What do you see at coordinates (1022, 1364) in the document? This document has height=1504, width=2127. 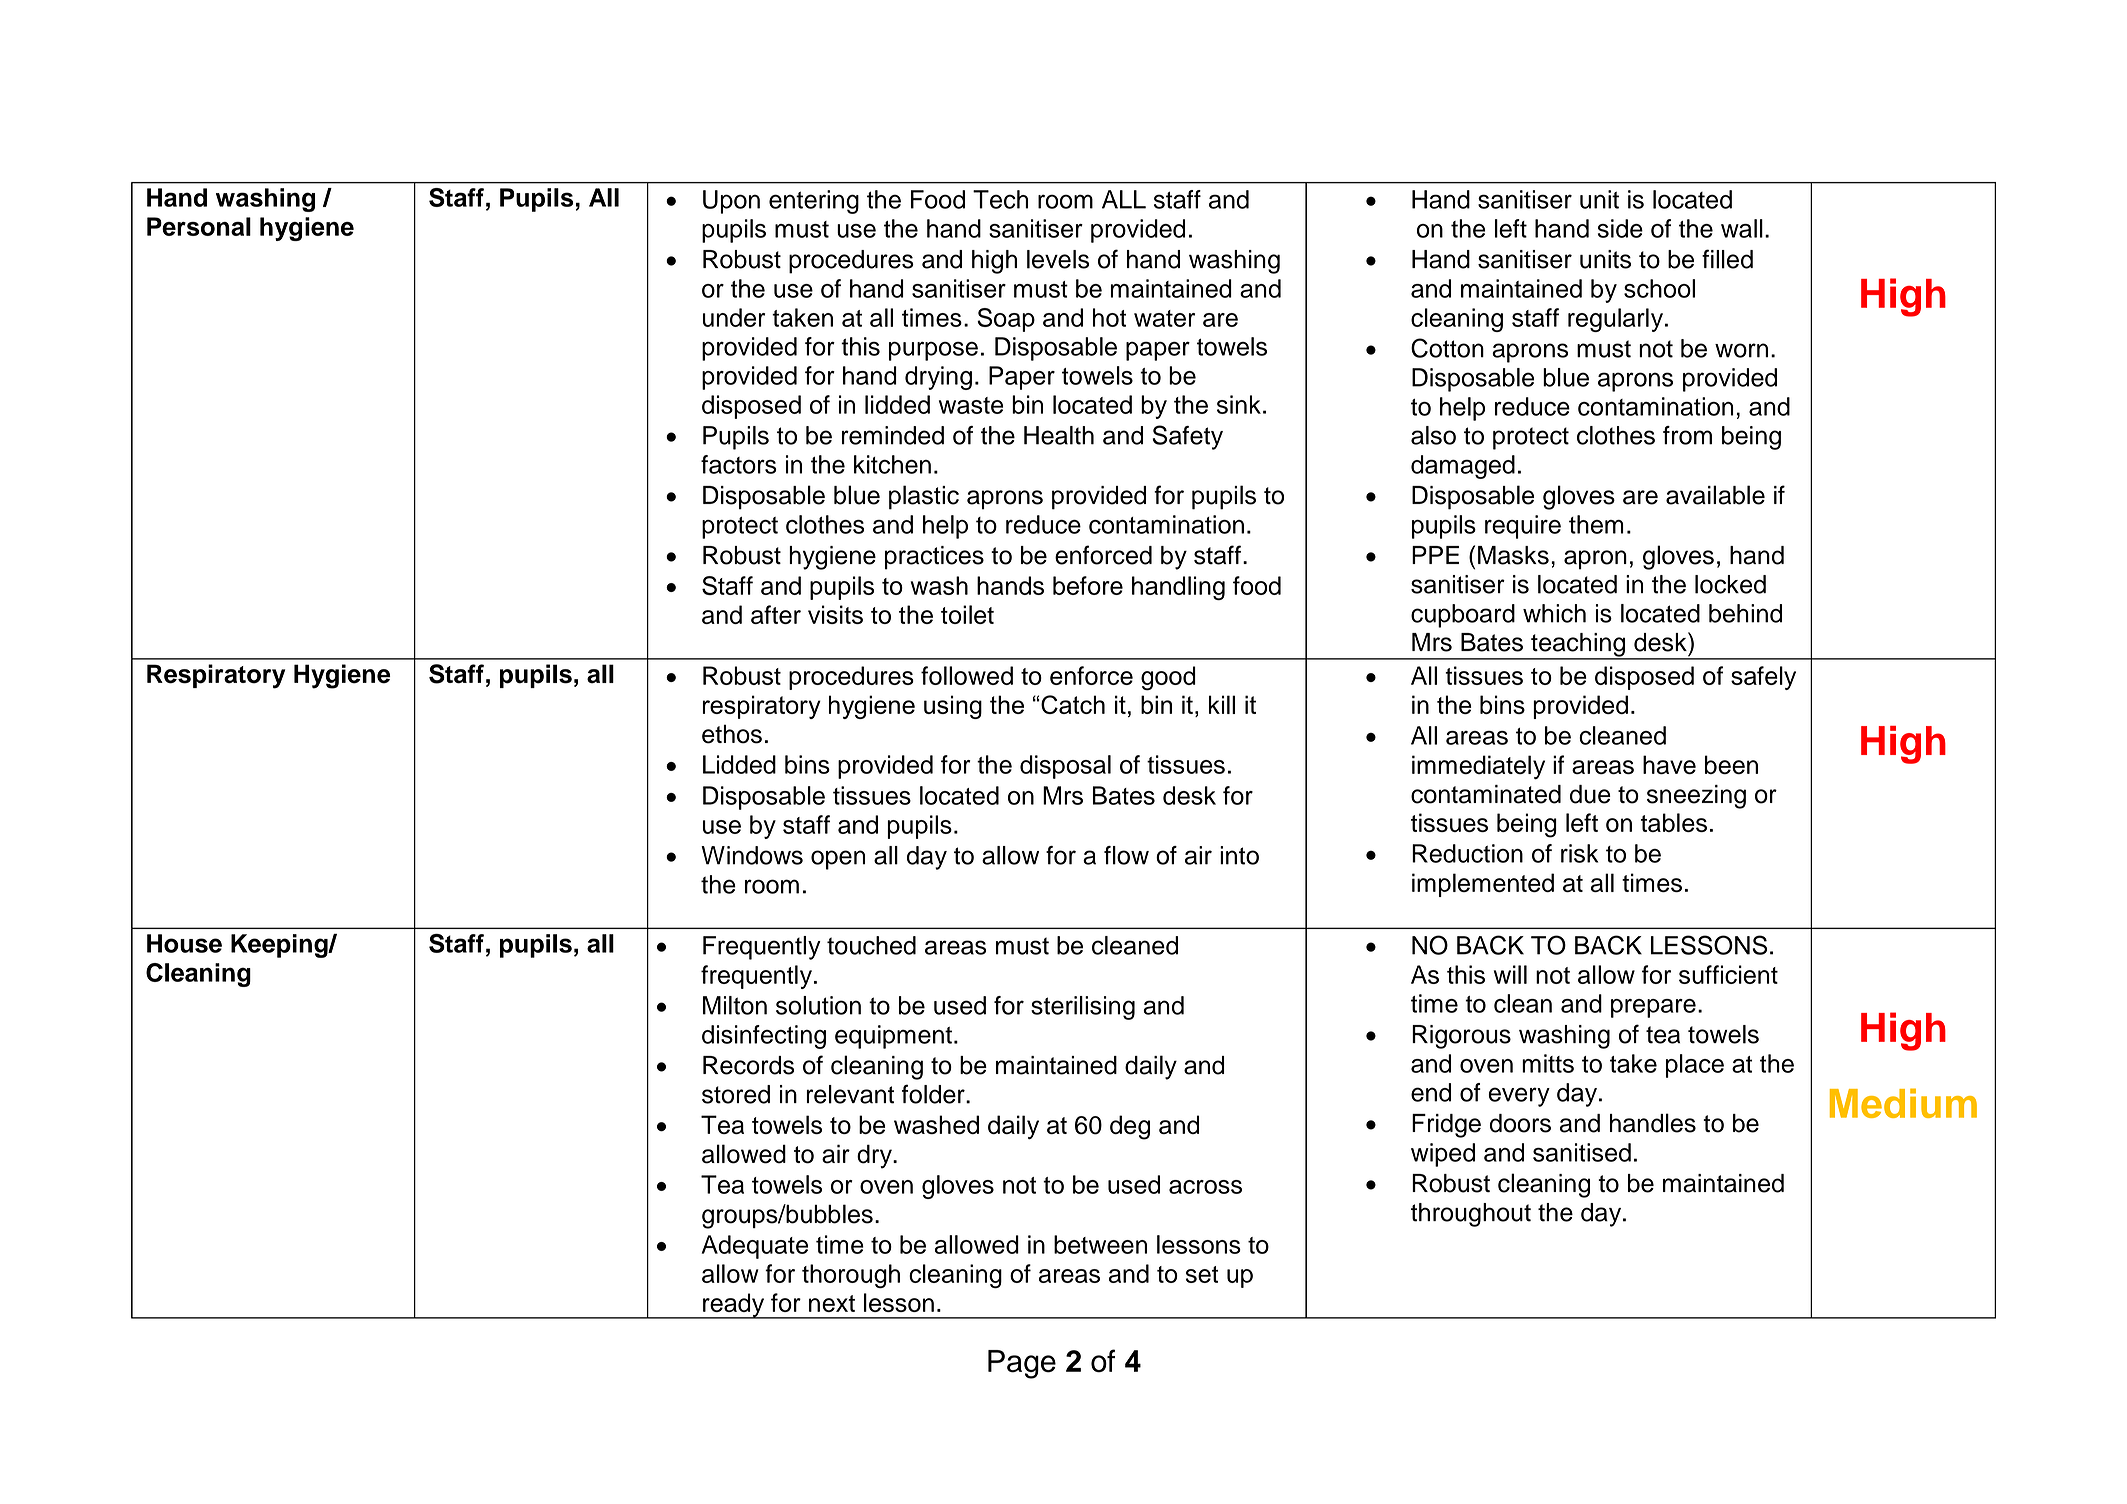 I see `Page` at bounding box center [1022, 1364].
